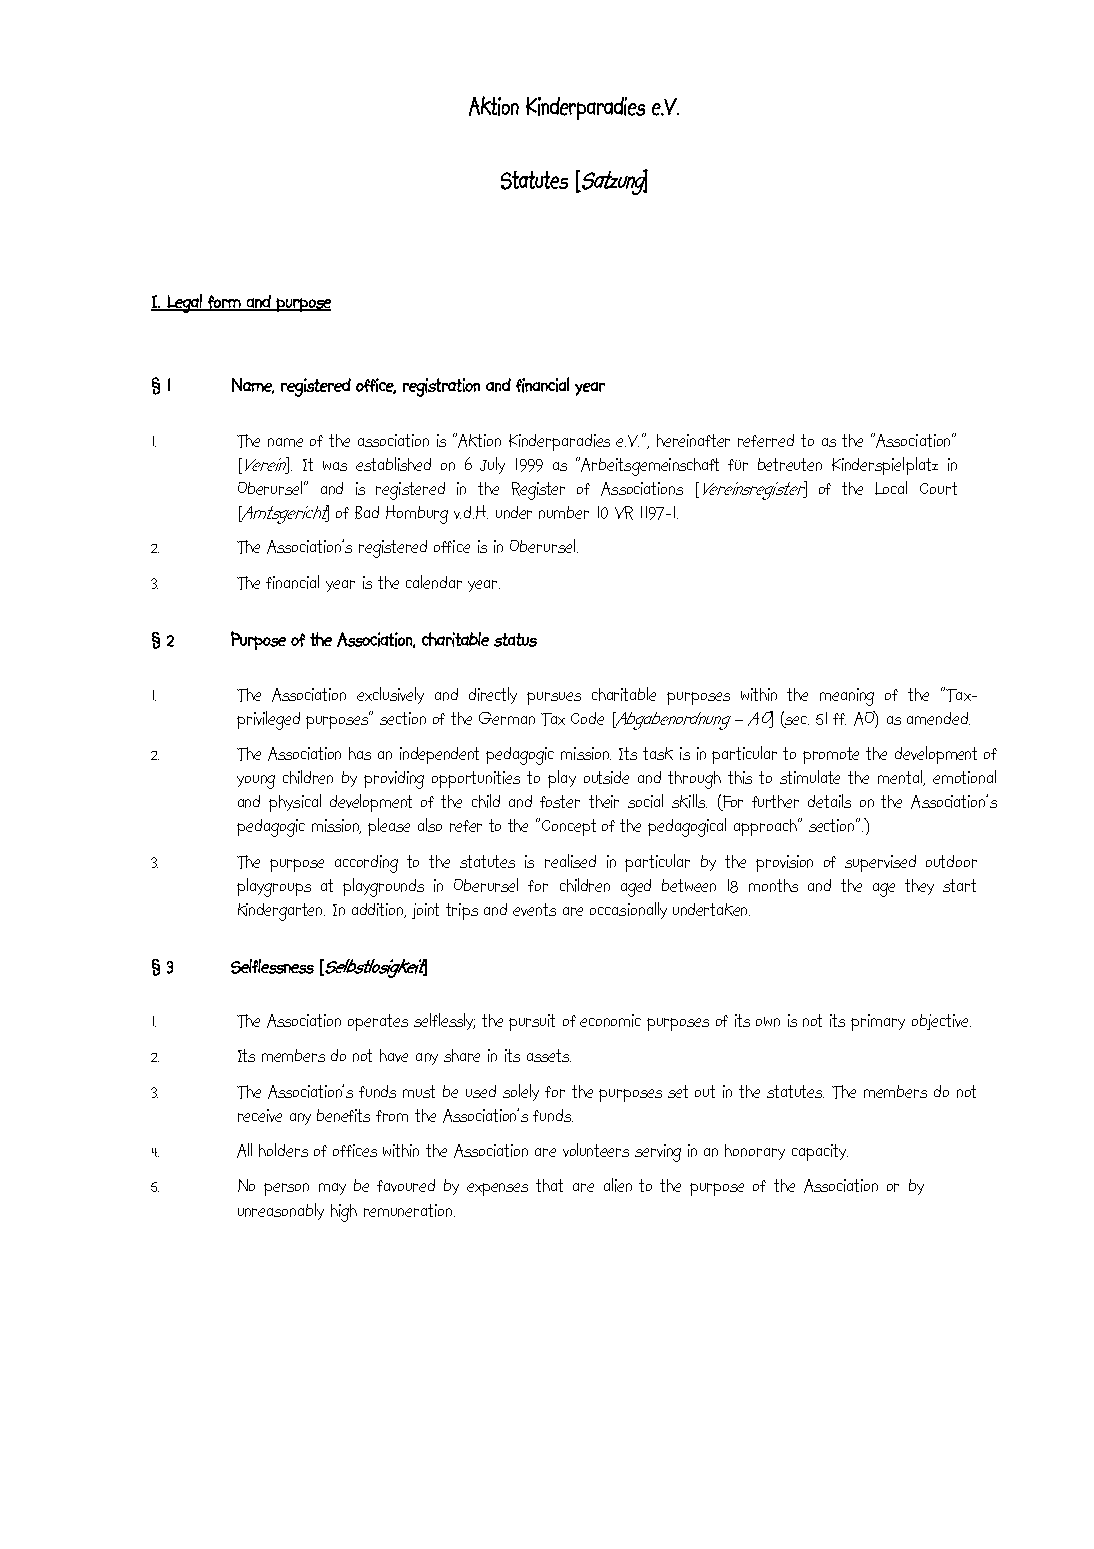 The width and height of the document is (1094, 1549). Describe the element at coordinates (878, 1022) in the document. I see `primary` at that location.
